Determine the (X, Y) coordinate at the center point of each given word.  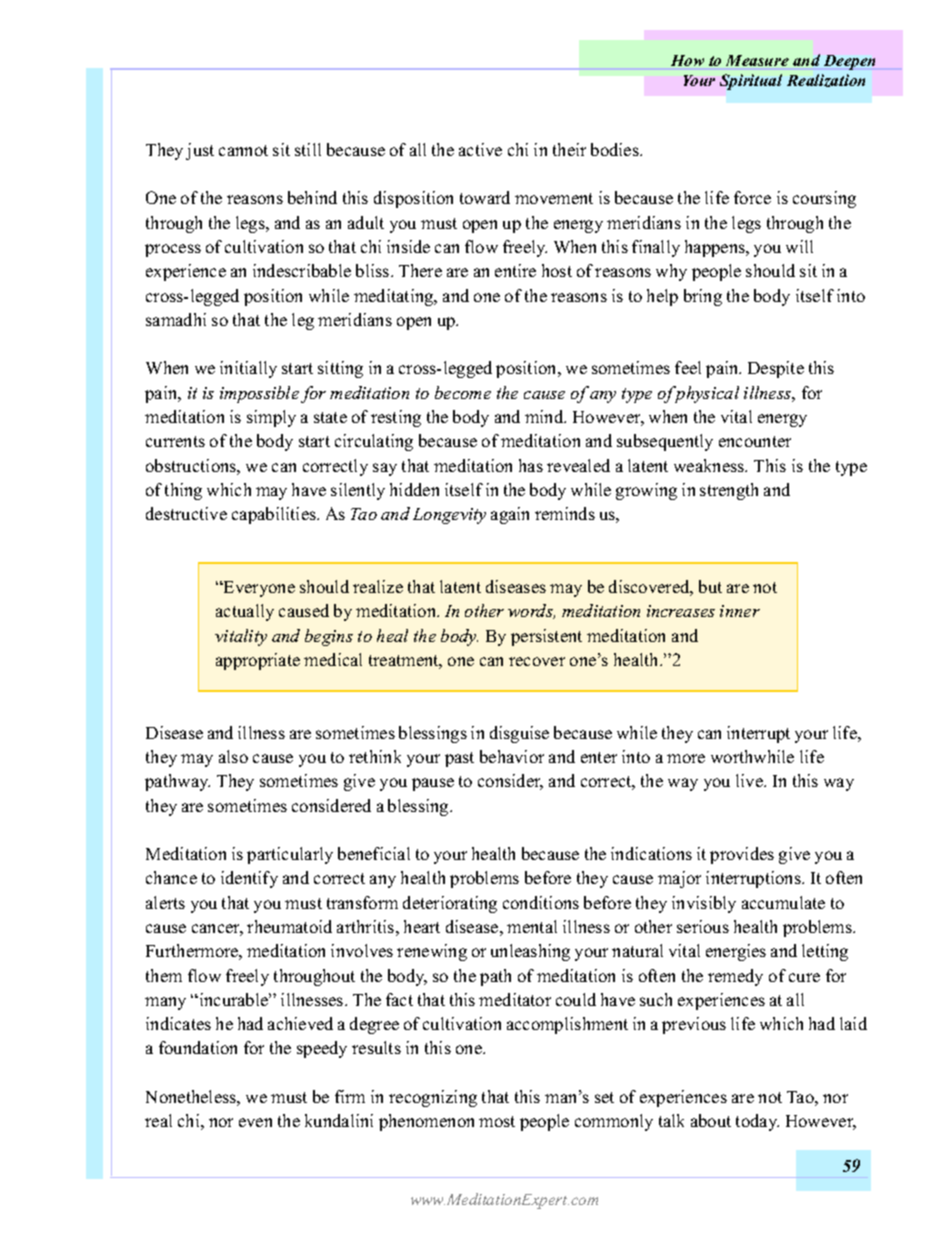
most (497, 1121)
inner (740, 611)
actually (245, 612)
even (255, 1122)
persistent (546, 637)
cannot (243, 150)
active (480, 149)
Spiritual (751, 82)
